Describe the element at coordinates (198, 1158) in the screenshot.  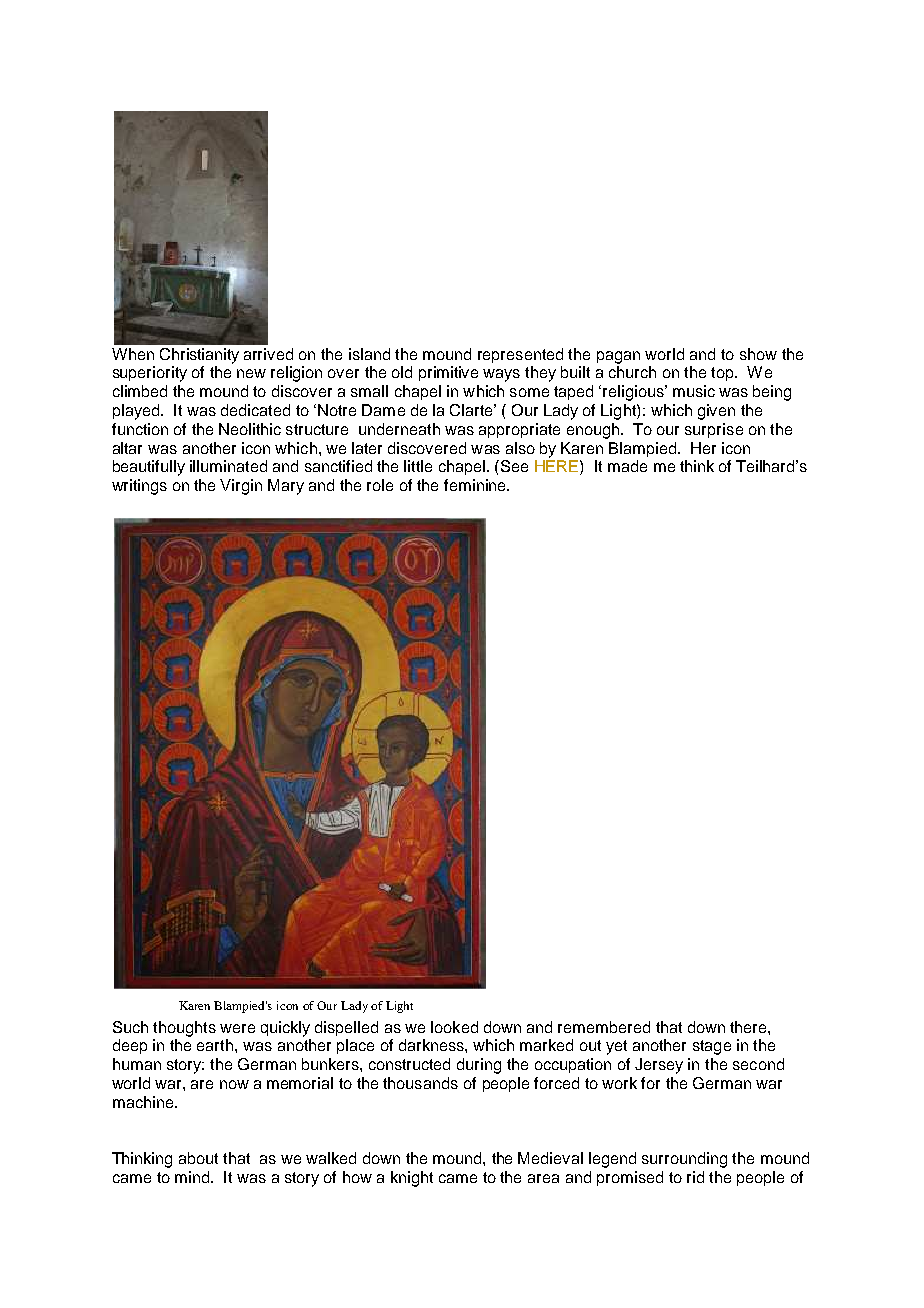
I see `about` at that location.
